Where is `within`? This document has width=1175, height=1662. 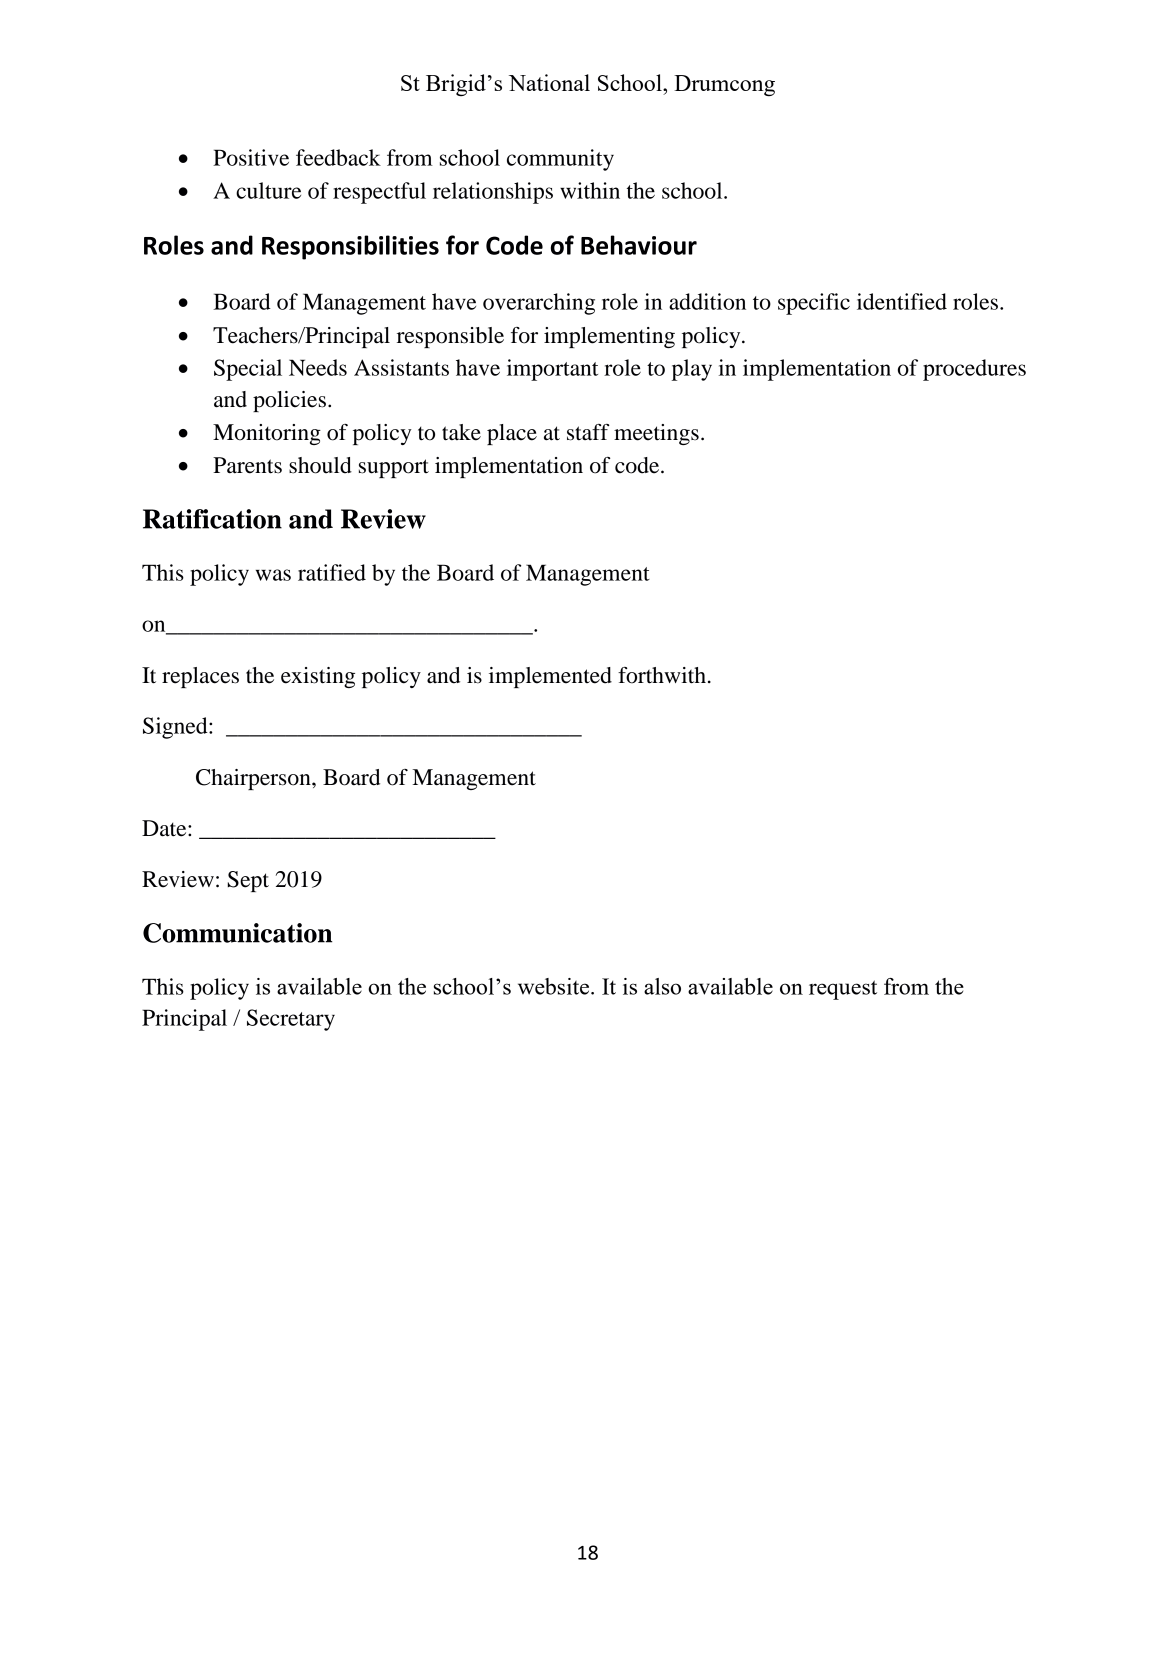 within is located at coordinates (590, 190).
